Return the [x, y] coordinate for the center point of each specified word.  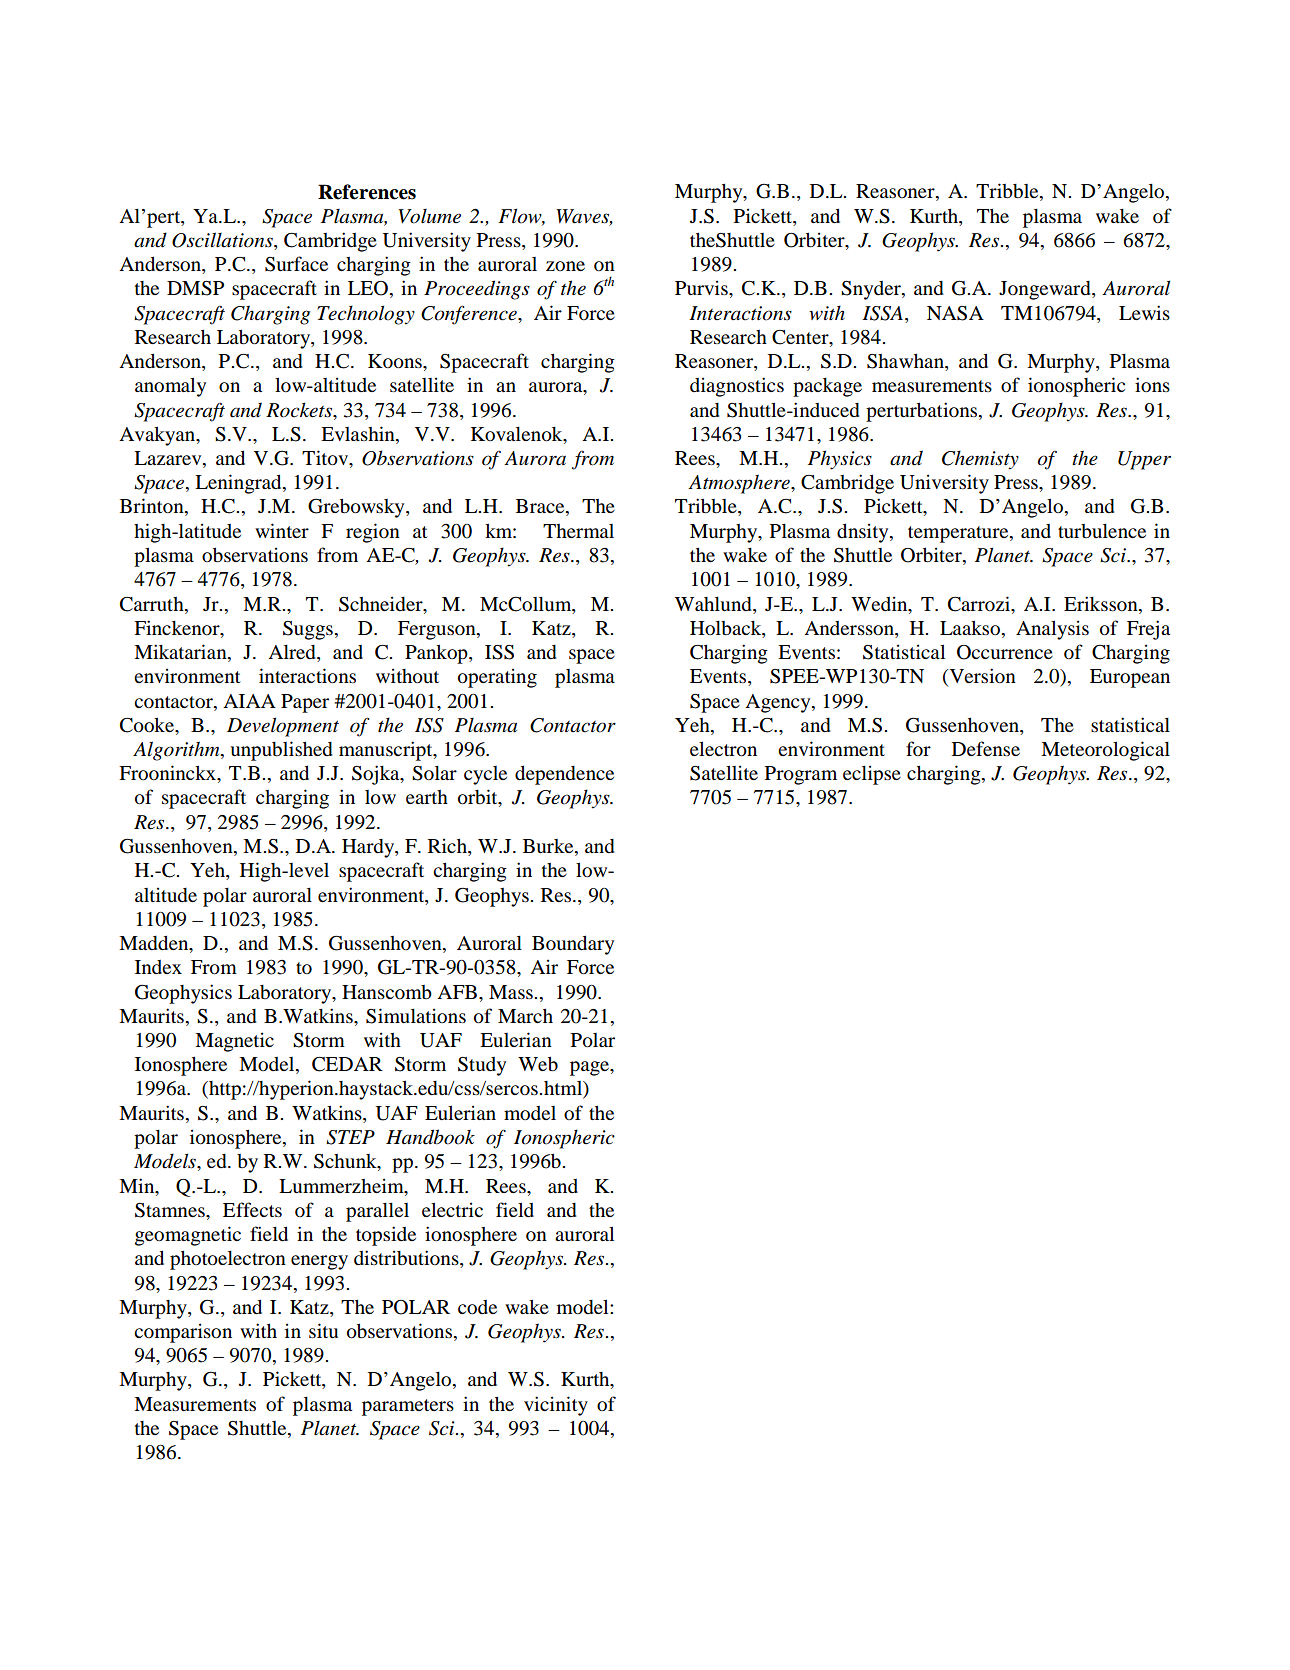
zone [565, 266]
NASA [955, 313]
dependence [564, 775]
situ [323, 1330]
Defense [986, 748]
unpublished [281, 751]
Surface [296, 264]
